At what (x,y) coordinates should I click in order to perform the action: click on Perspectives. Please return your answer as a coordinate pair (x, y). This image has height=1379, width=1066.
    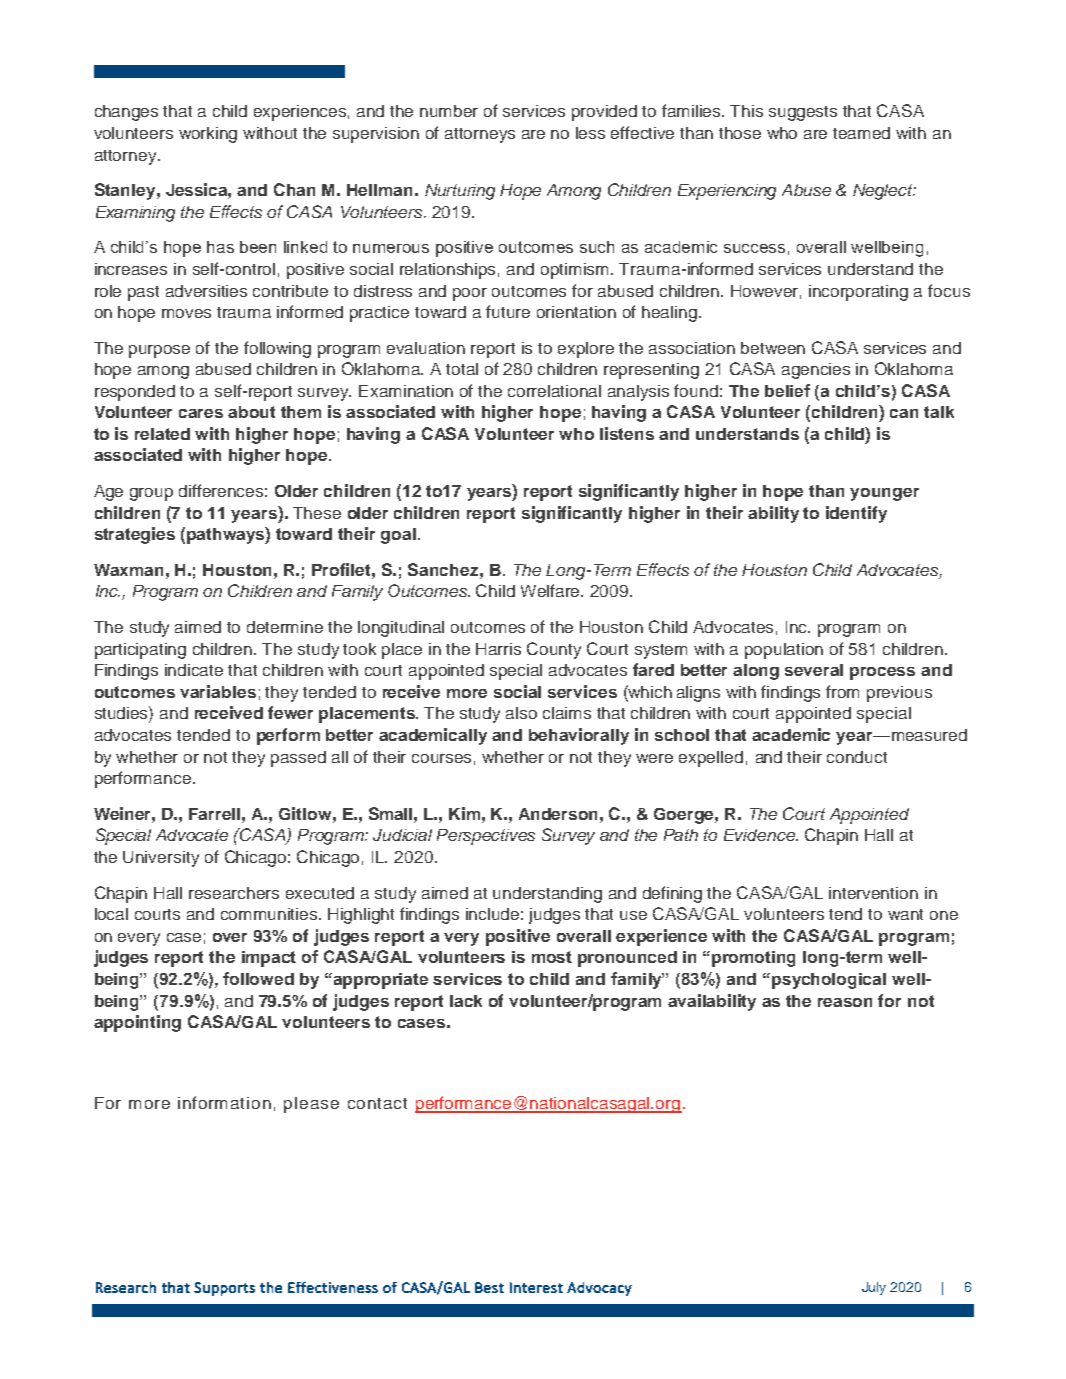
    Looking at the image, I should click on (486, 837).
